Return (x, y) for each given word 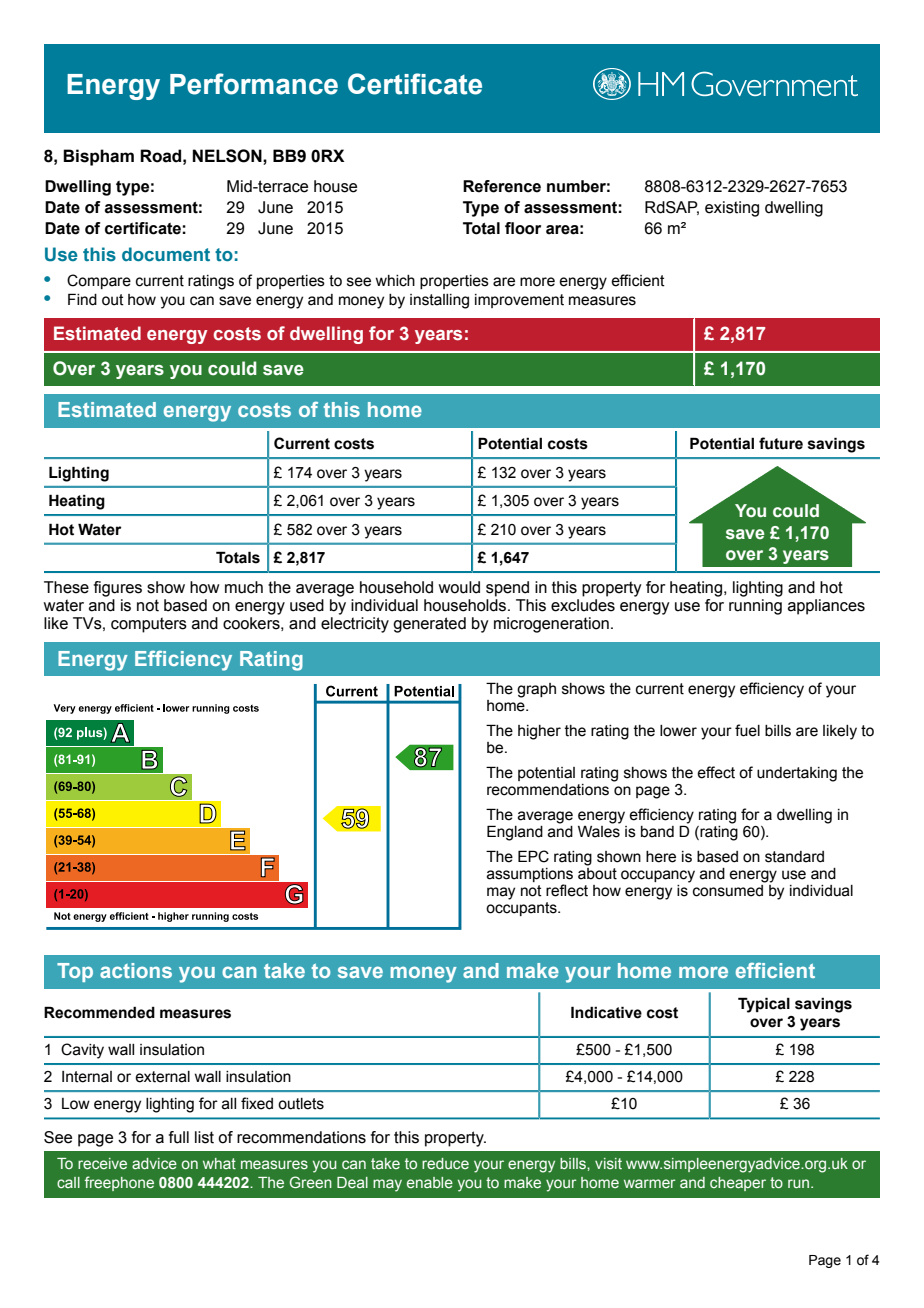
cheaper (738, 1184)
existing (732, 209)
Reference (502, 186)
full (179, 1137)
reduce (445, 1163)
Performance (254, 84)
